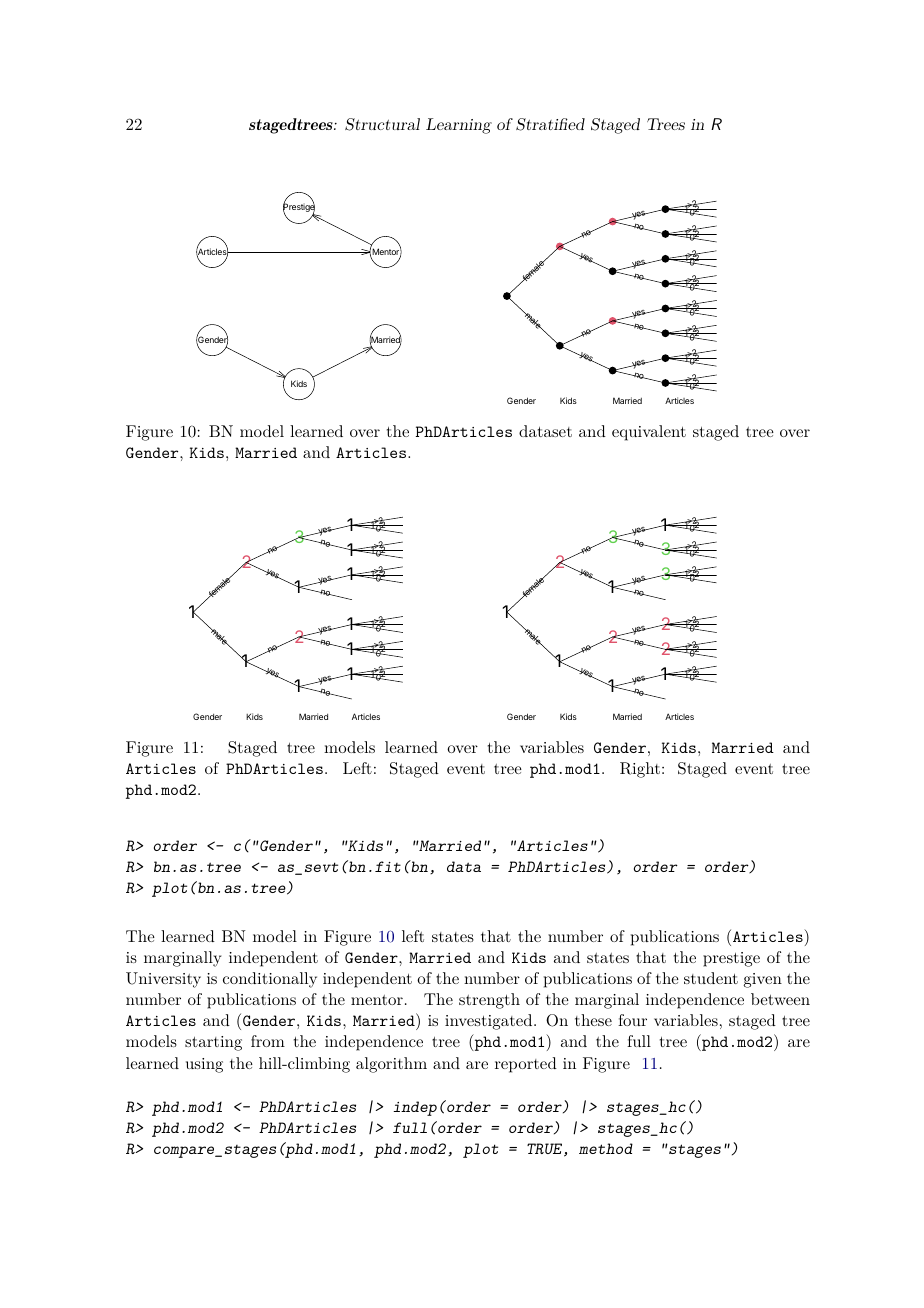  I want to click on student, so click(711, 978).
